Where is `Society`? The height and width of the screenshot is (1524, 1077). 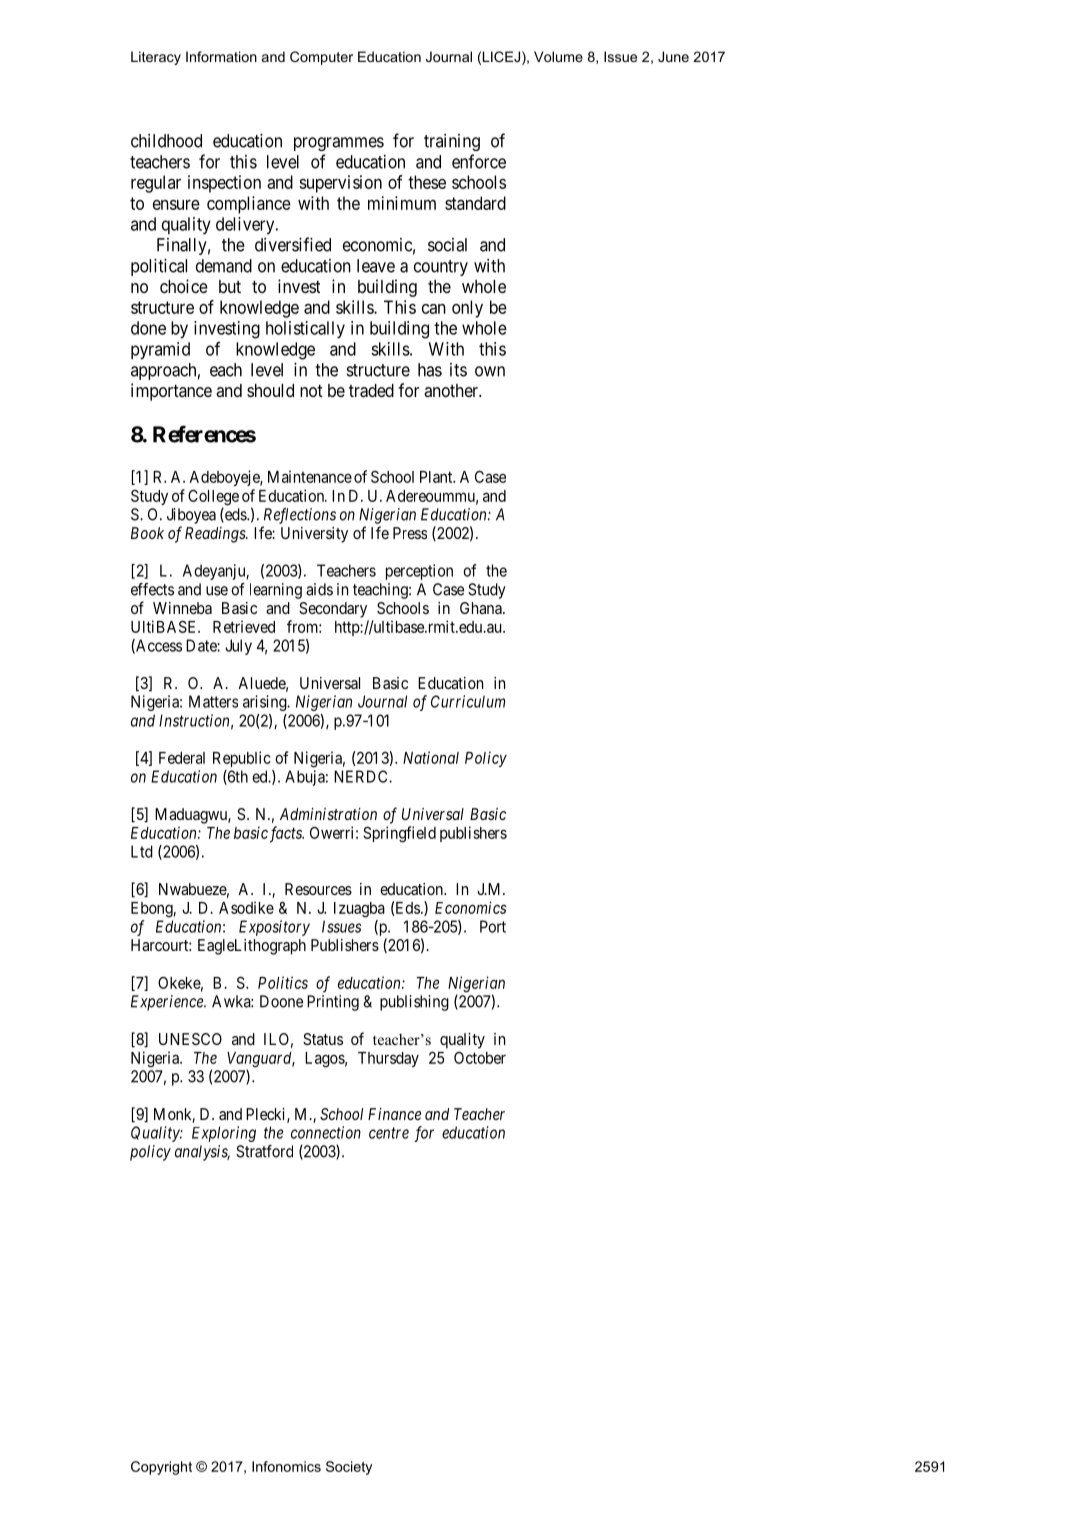 Society is located at coordinates (349, 1468).
